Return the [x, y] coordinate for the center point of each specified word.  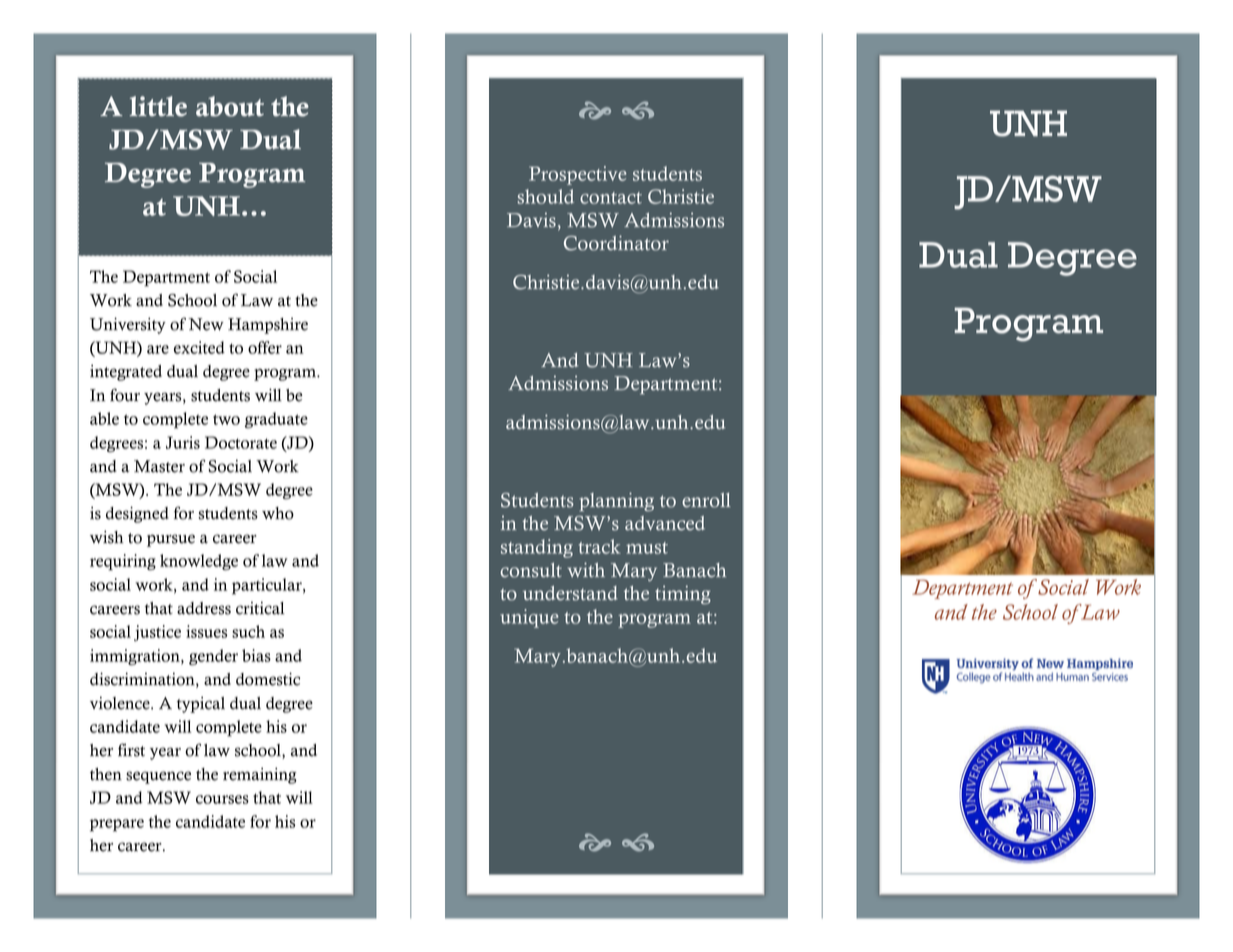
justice [157, 633]
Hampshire [268, 326]
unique [529, 618]
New [206, 324]
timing [683, 595]
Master [159, 466]
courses [222, 799]
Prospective [578, 175]
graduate [276, 420]
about [230, 106]
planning [616, 502]
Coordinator [616, 243]
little [158, 106]
